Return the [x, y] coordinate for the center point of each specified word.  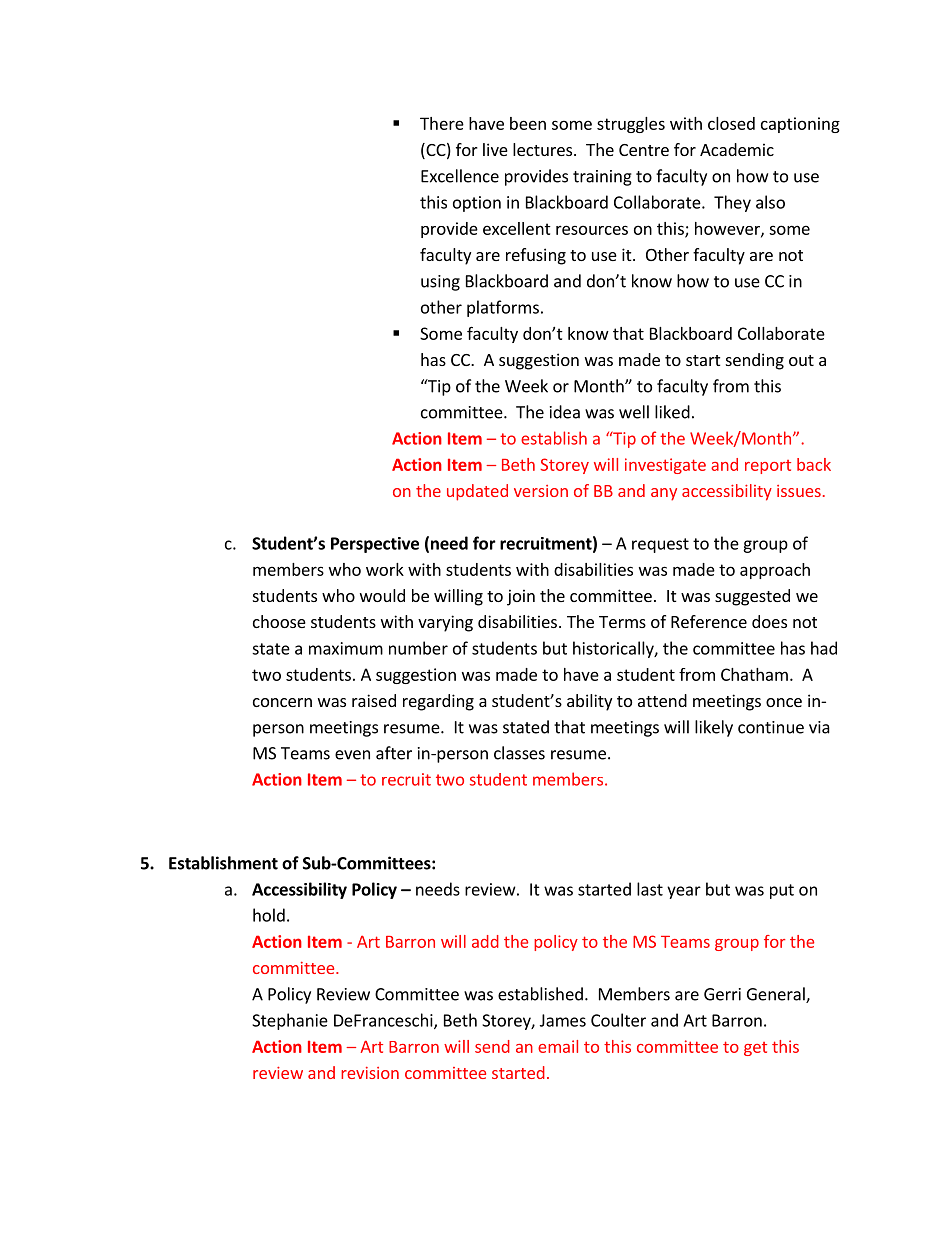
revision [370, 1073]
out [801, 360]
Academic [737, 149]
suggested [752, 597]
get [755, 1049]
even [352, 755]
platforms [503, 308]
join [521, 597]
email [558, 1046]
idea [565, 412]
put [782, 891]
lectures [544, 149]
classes [519, 753]
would [382, 595]
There [442, 123]
